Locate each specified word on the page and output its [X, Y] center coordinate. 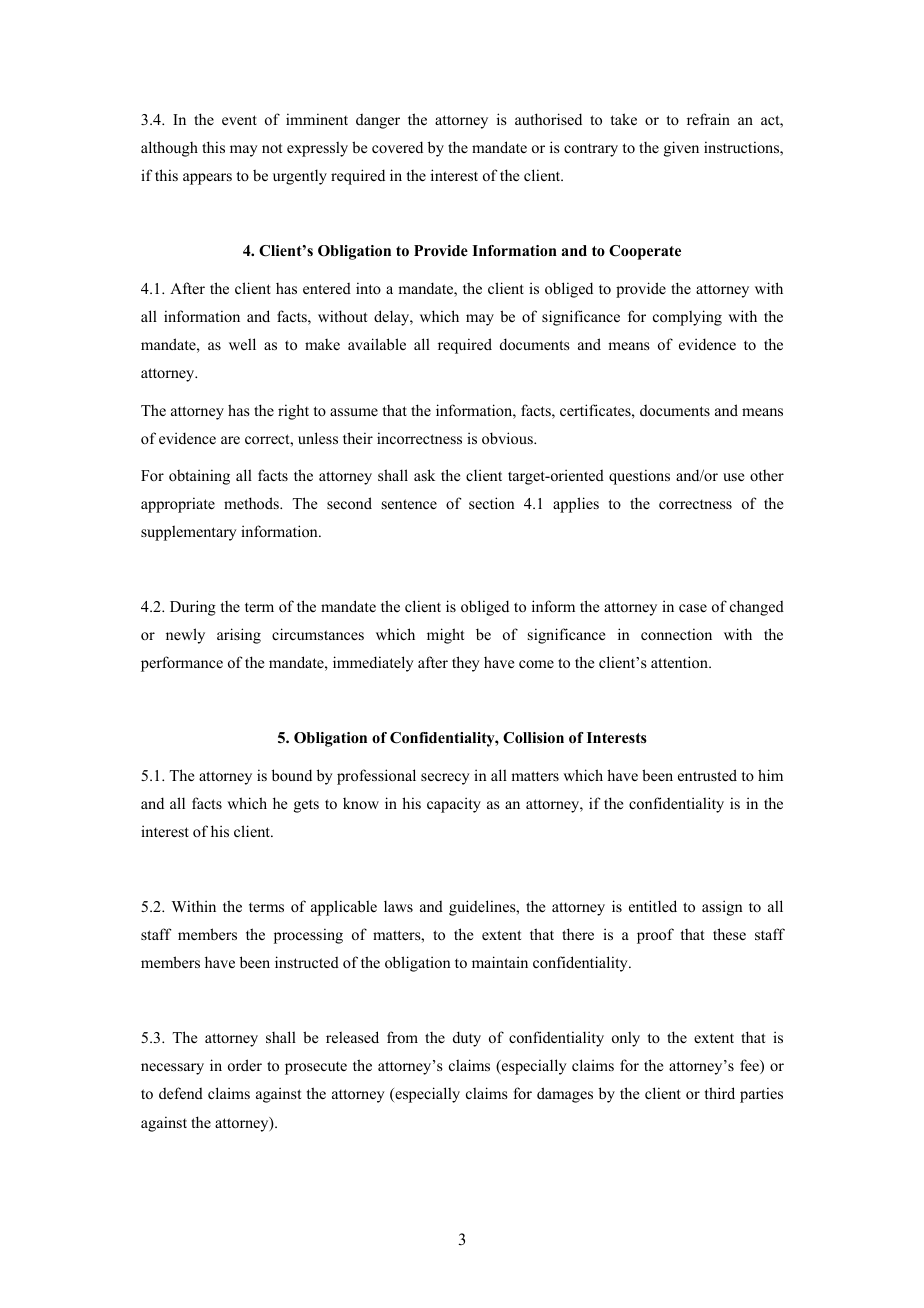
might [445, 636]
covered [397, 147]
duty [467, 1039]
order [245, 1065]
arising [239, 636]
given [681, 149]
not [272, 148]
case [693, 608]
